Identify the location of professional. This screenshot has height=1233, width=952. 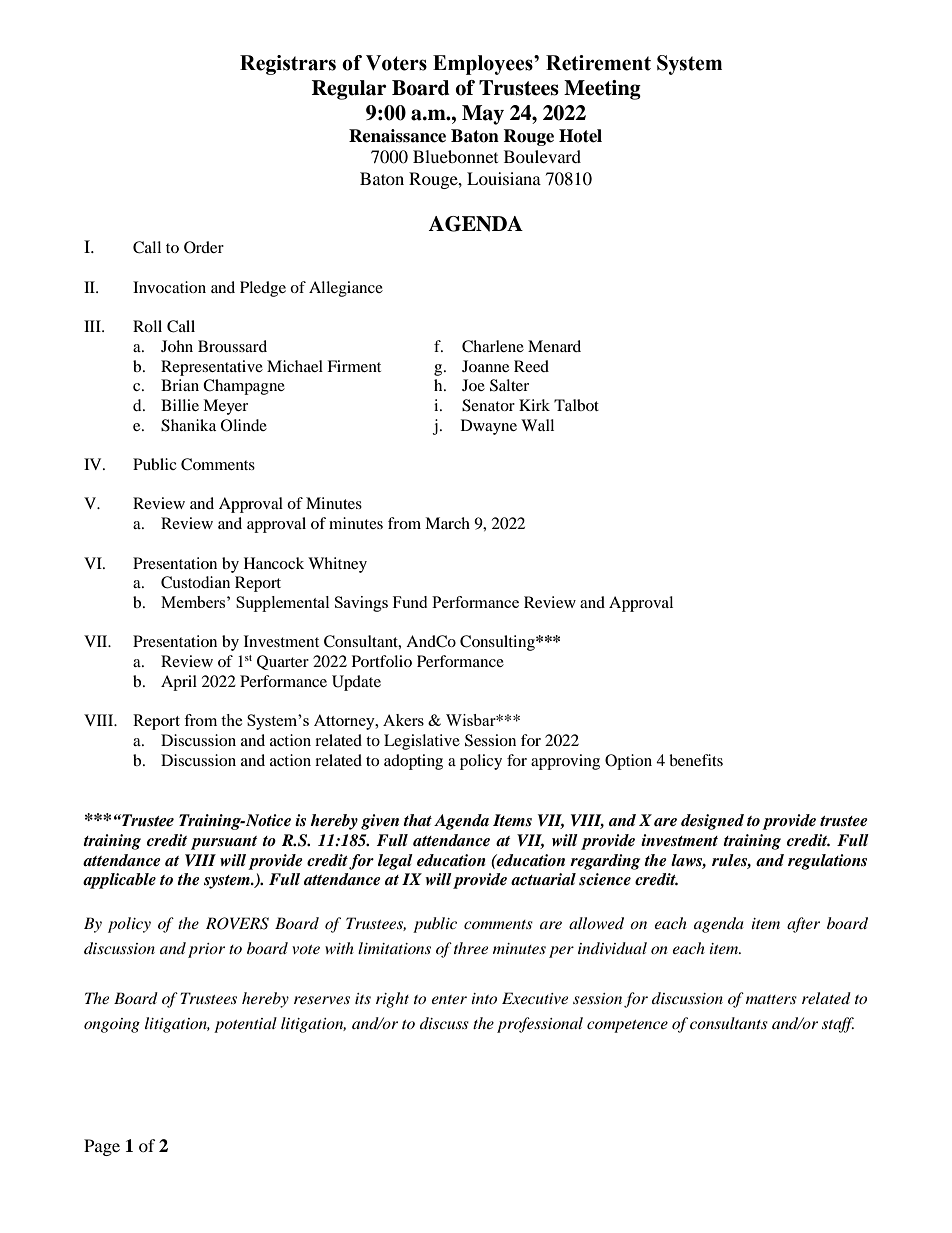
(540, 1025).
